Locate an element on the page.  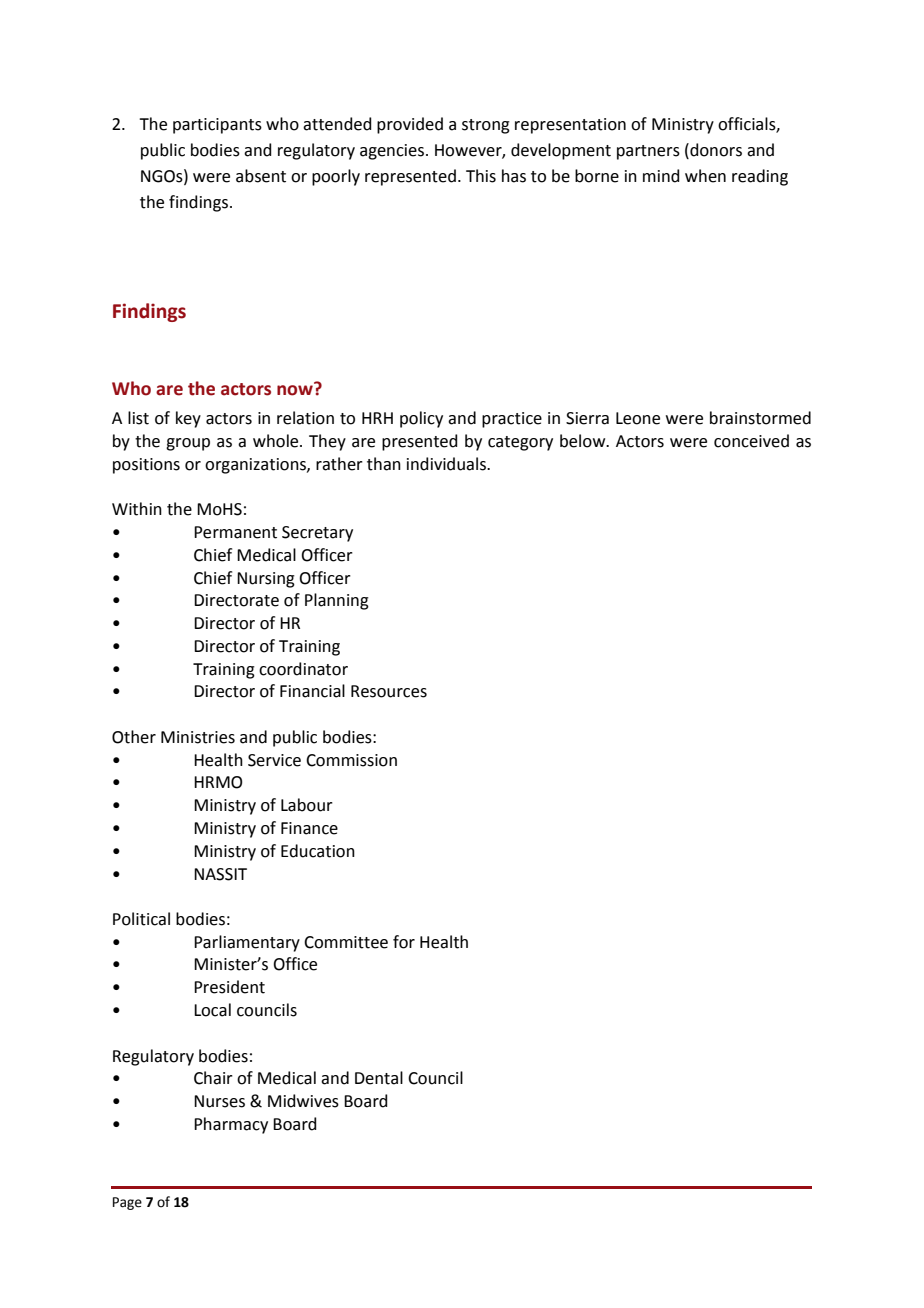
key is located at coordinates (188, 419).
